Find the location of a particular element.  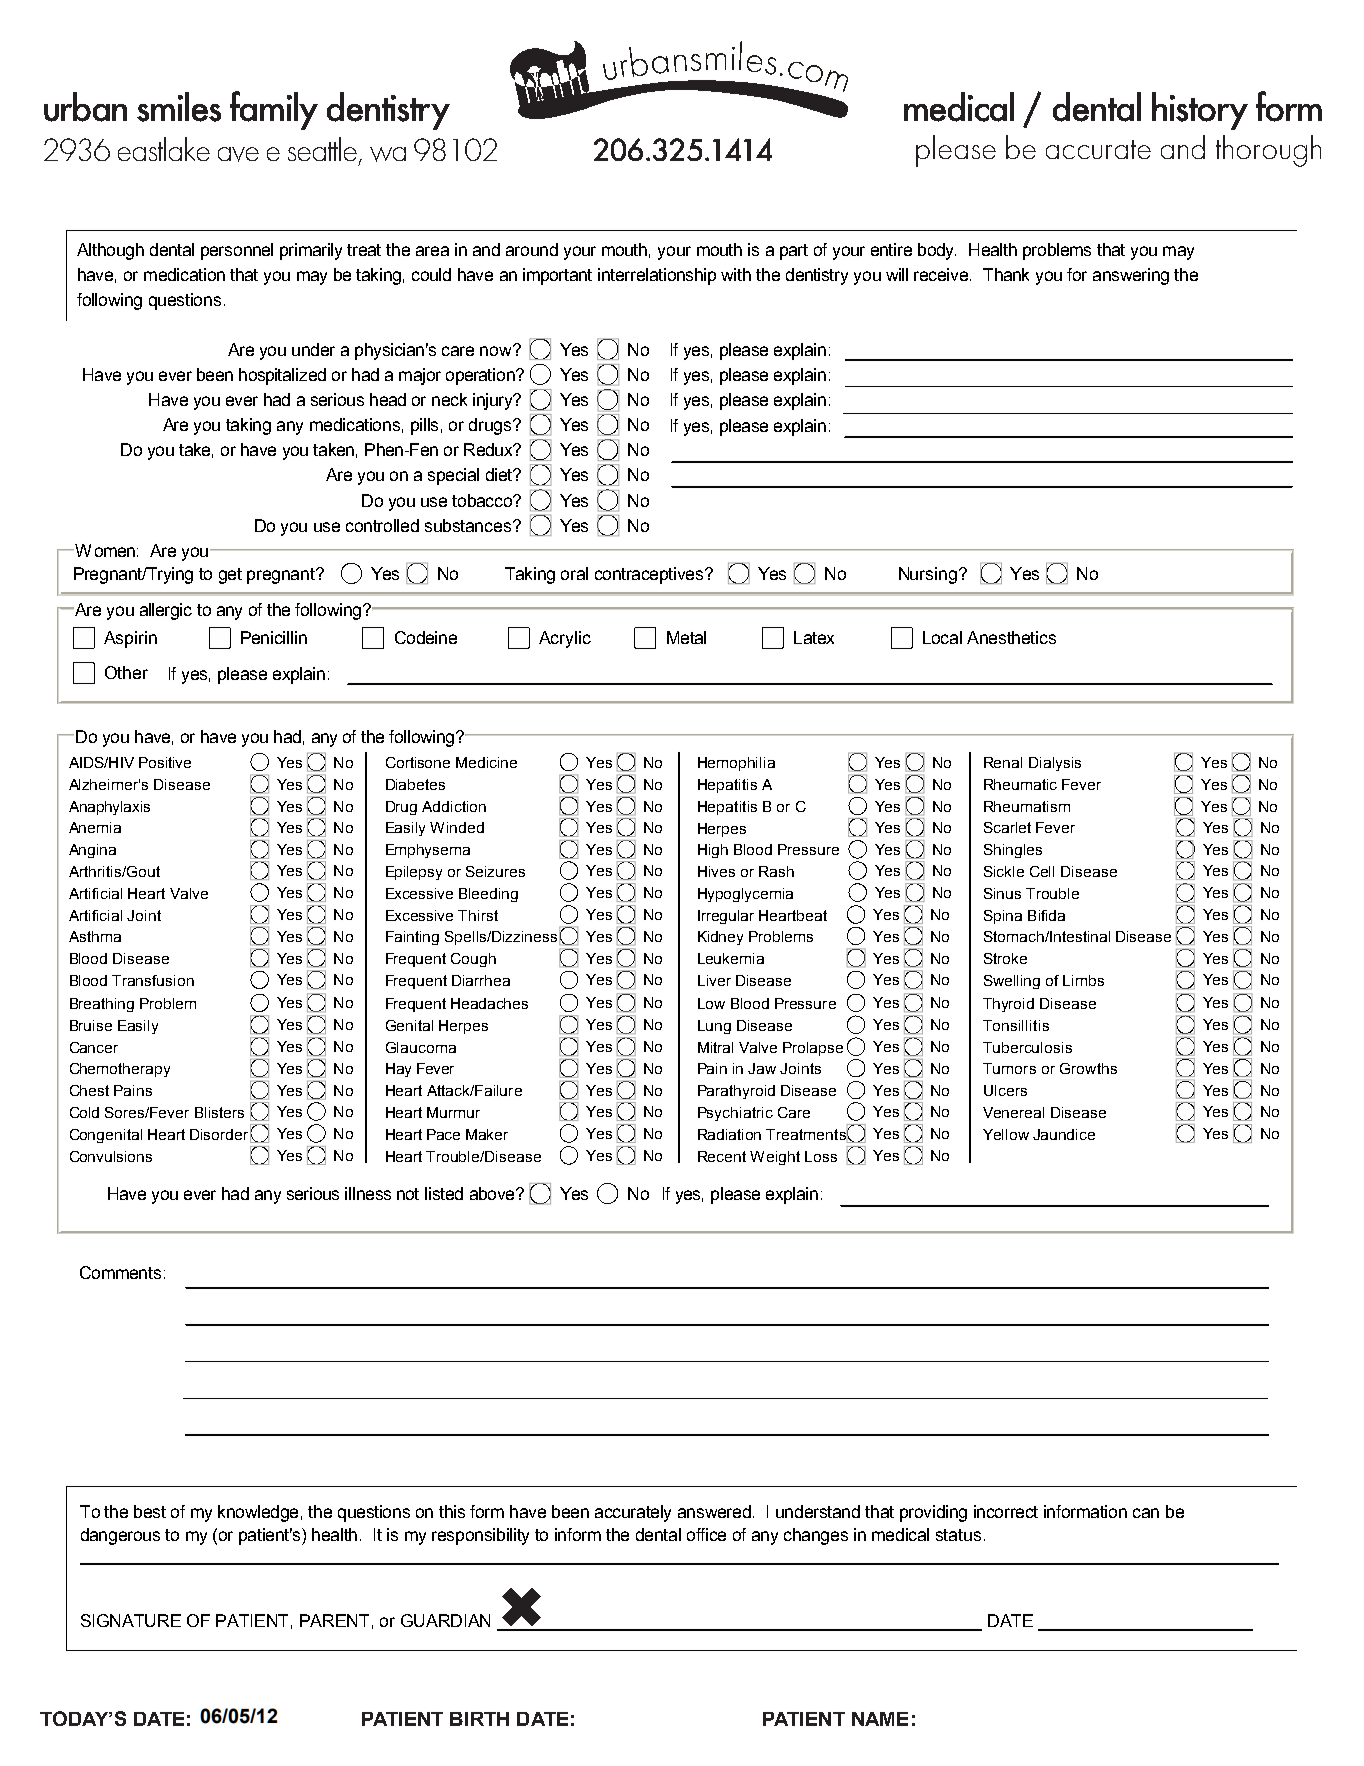

Comments is located at coordinates (120, 1272).
